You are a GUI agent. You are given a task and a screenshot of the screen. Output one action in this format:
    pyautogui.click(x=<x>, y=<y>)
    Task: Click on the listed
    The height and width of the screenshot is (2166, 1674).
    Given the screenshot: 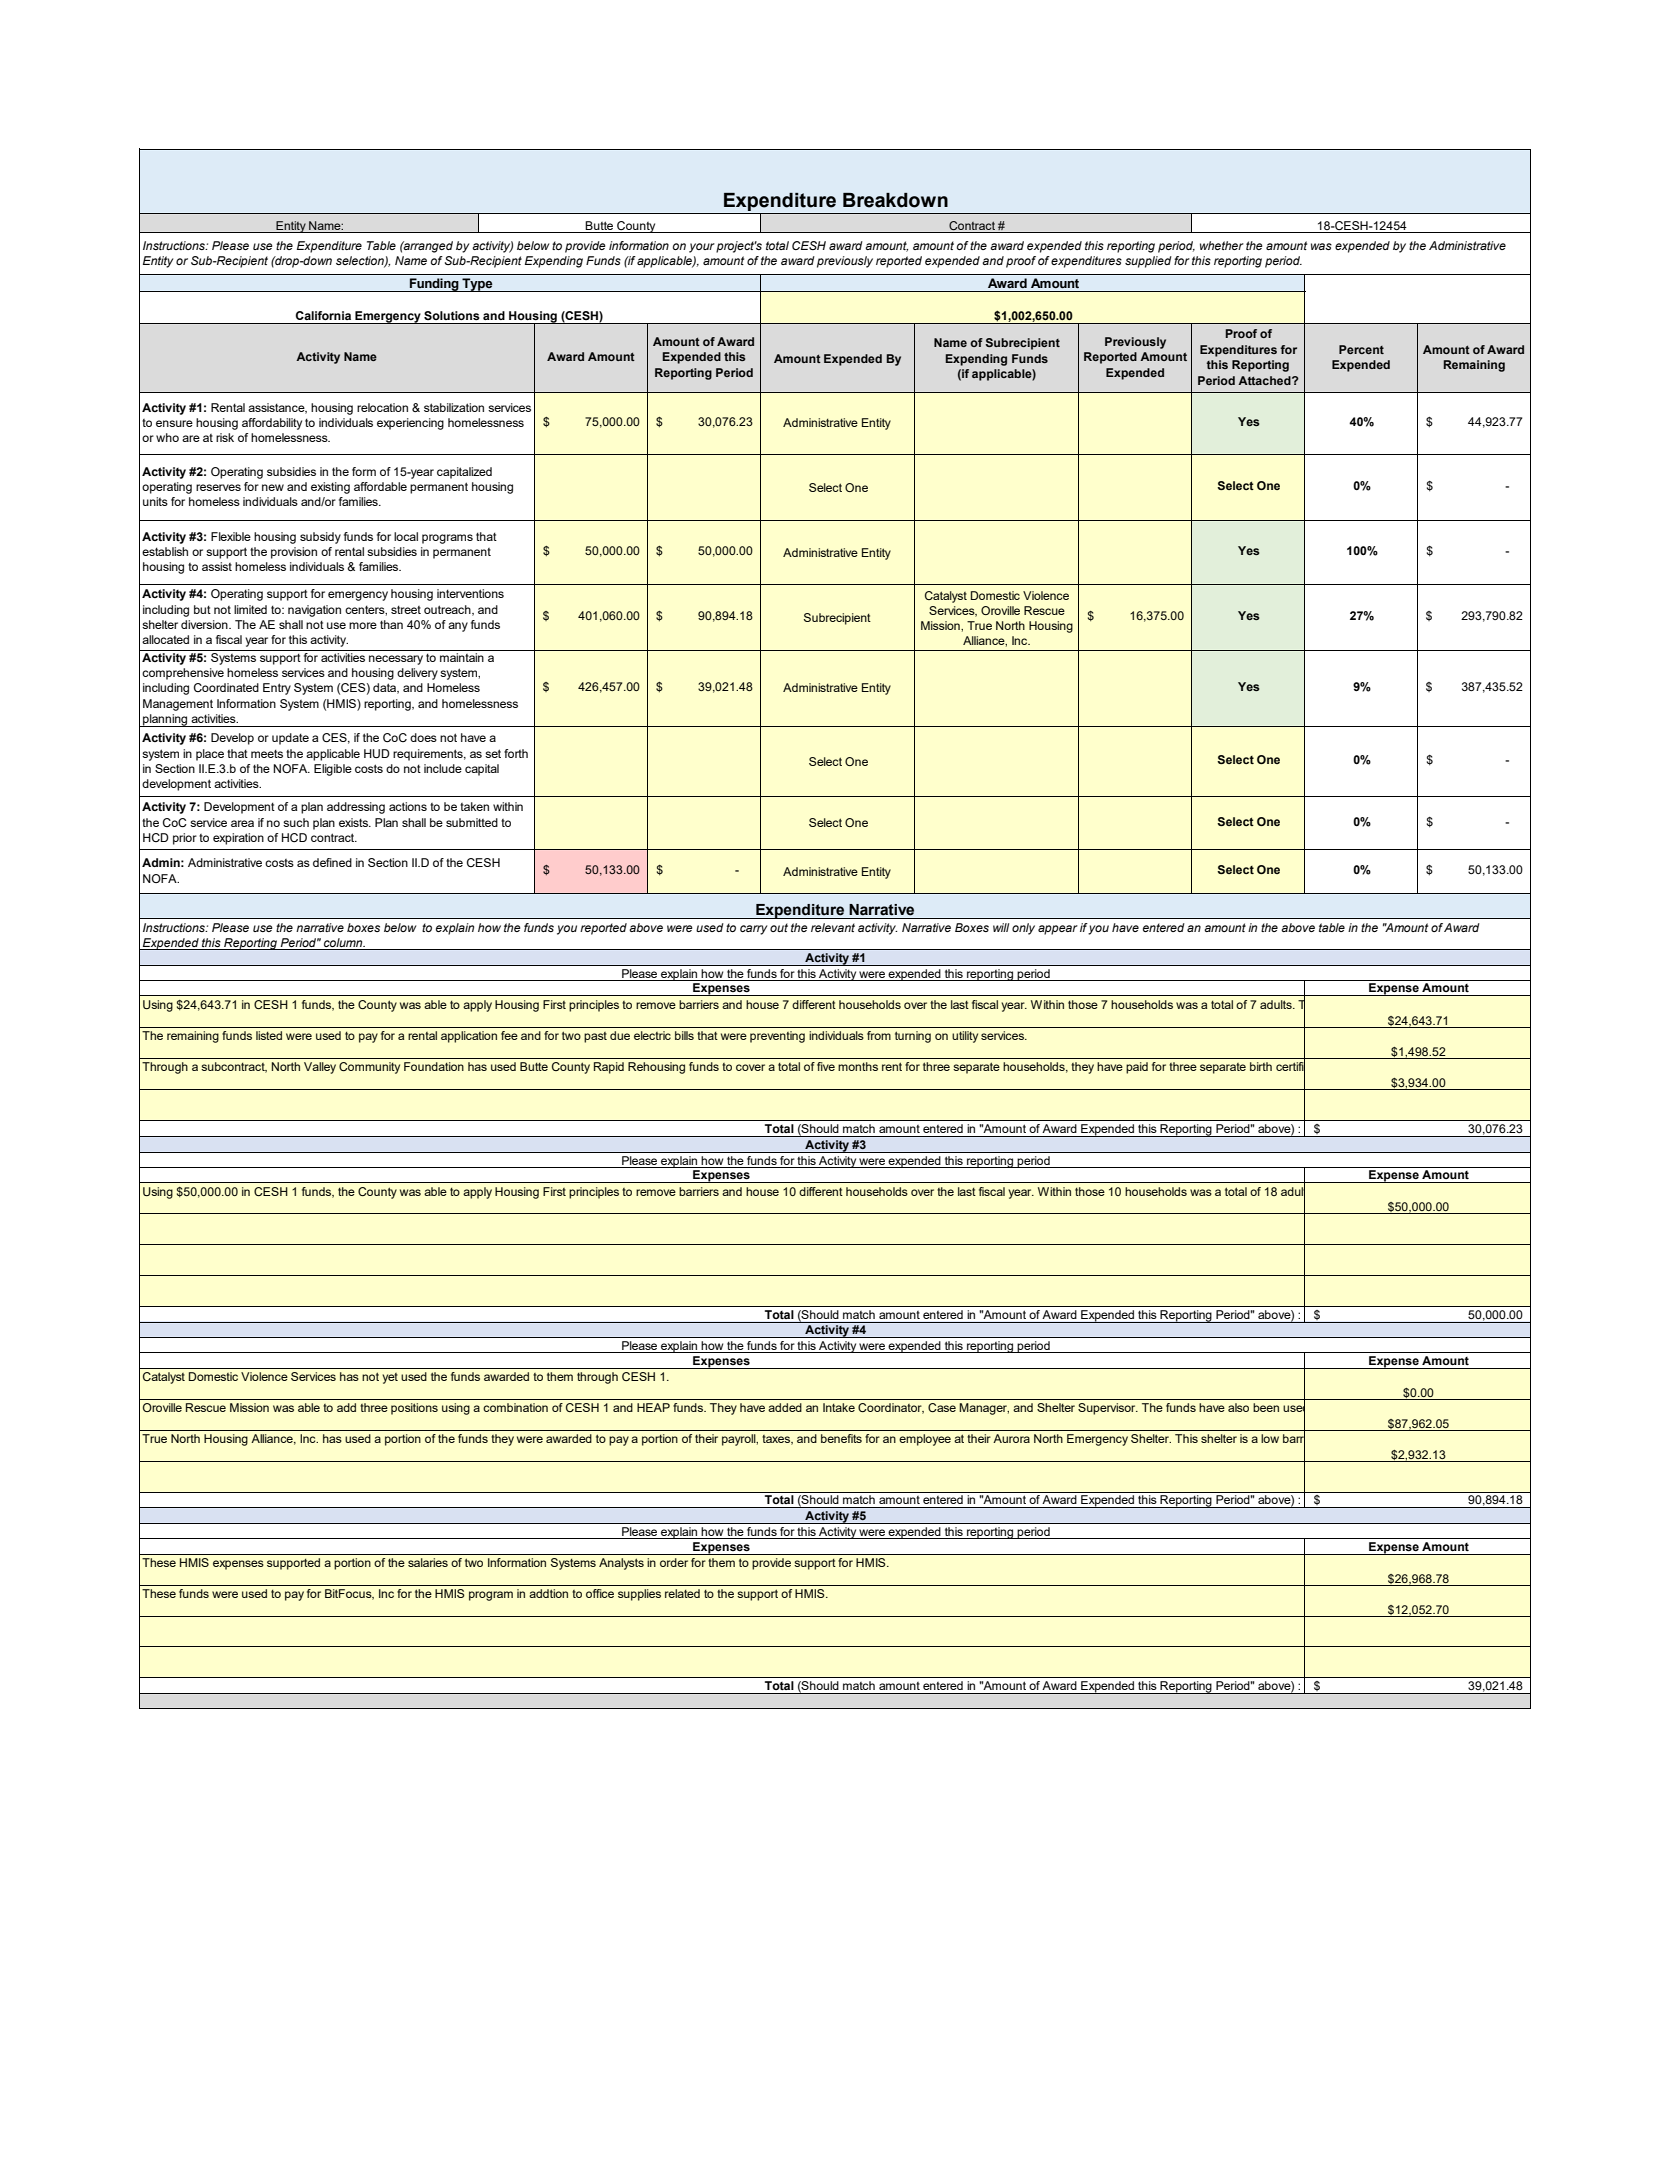 What is the action you would take?
    pyautogui.click(x=269, y=1035)
